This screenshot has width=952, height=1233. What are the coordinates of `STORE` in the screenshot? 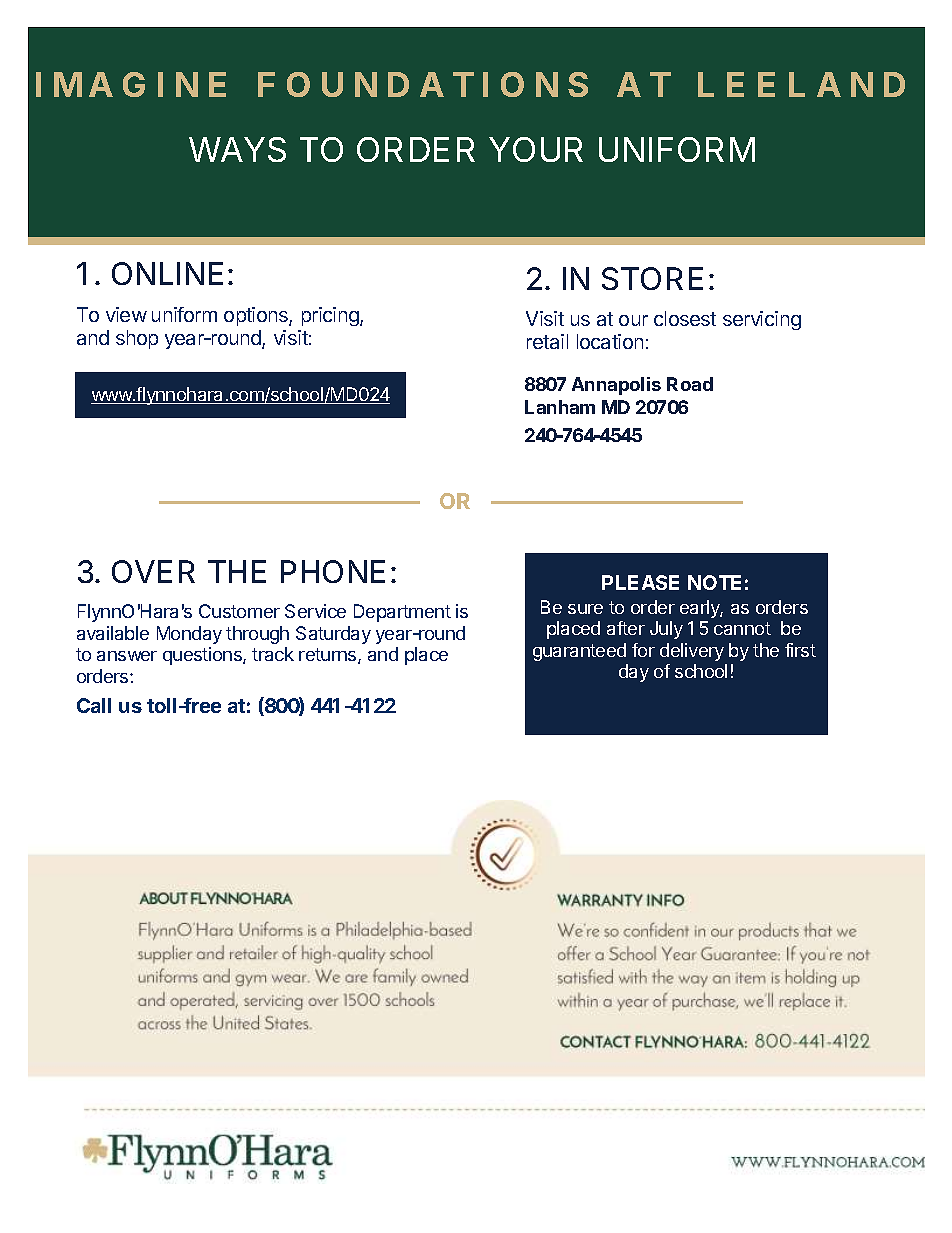 It's located at (652, 278).
